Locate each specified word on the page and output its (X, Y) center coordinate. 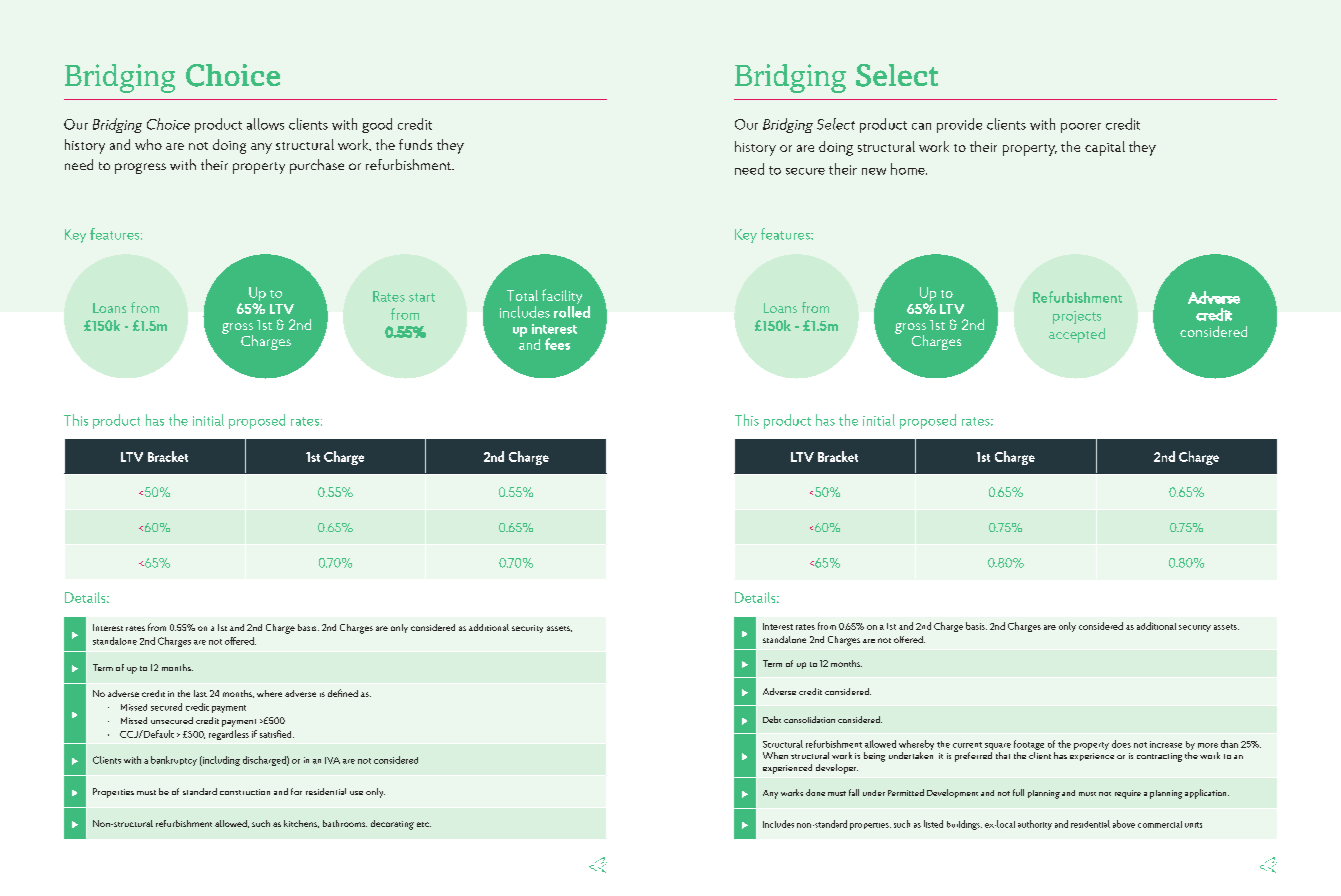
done (815, 792)
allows (265, 124)
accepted (1077, 335)
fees (557, 344)
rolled (572, 312)
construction (245, 792)
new (874, 171)
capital (1105, 148)
